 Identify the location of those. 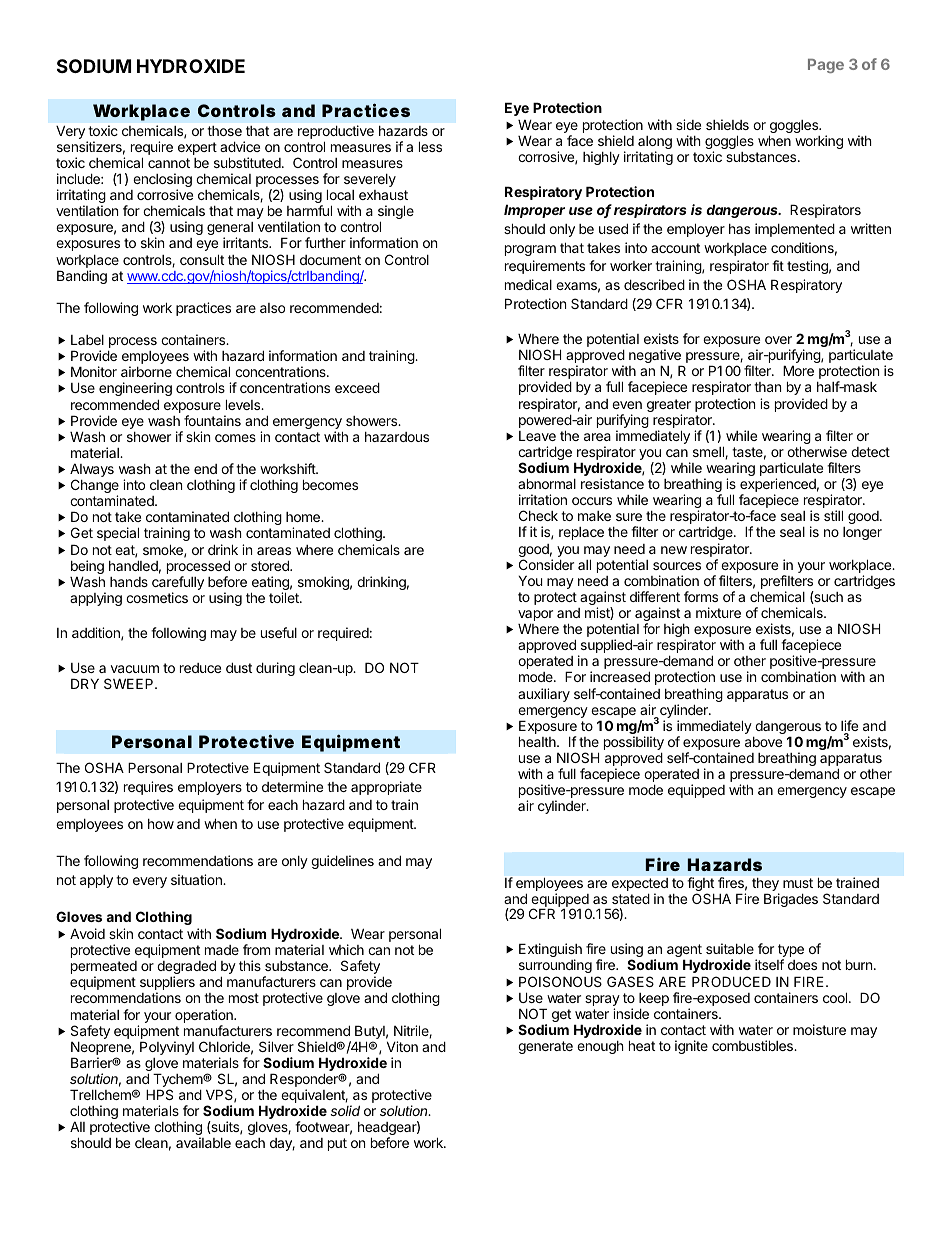
(224, 131).
